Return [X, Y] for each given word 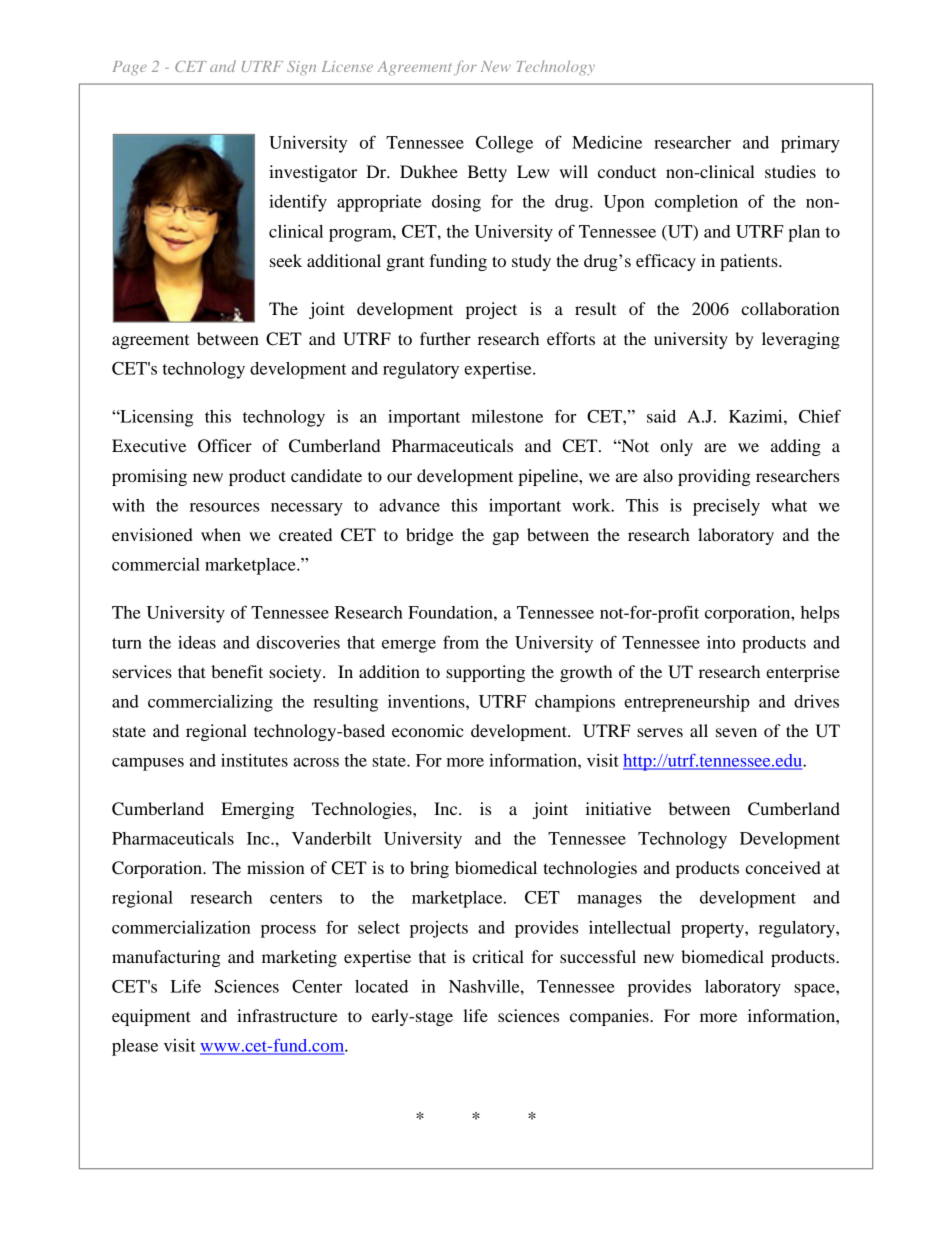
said [661, 416]
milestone [507, 416]
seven [736, 732]
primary [810, 144]
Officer [225, 446]
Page [130, 68]
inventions [427, 701]
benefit [237, 671]
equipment [151, 1017]
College [504, 144]
